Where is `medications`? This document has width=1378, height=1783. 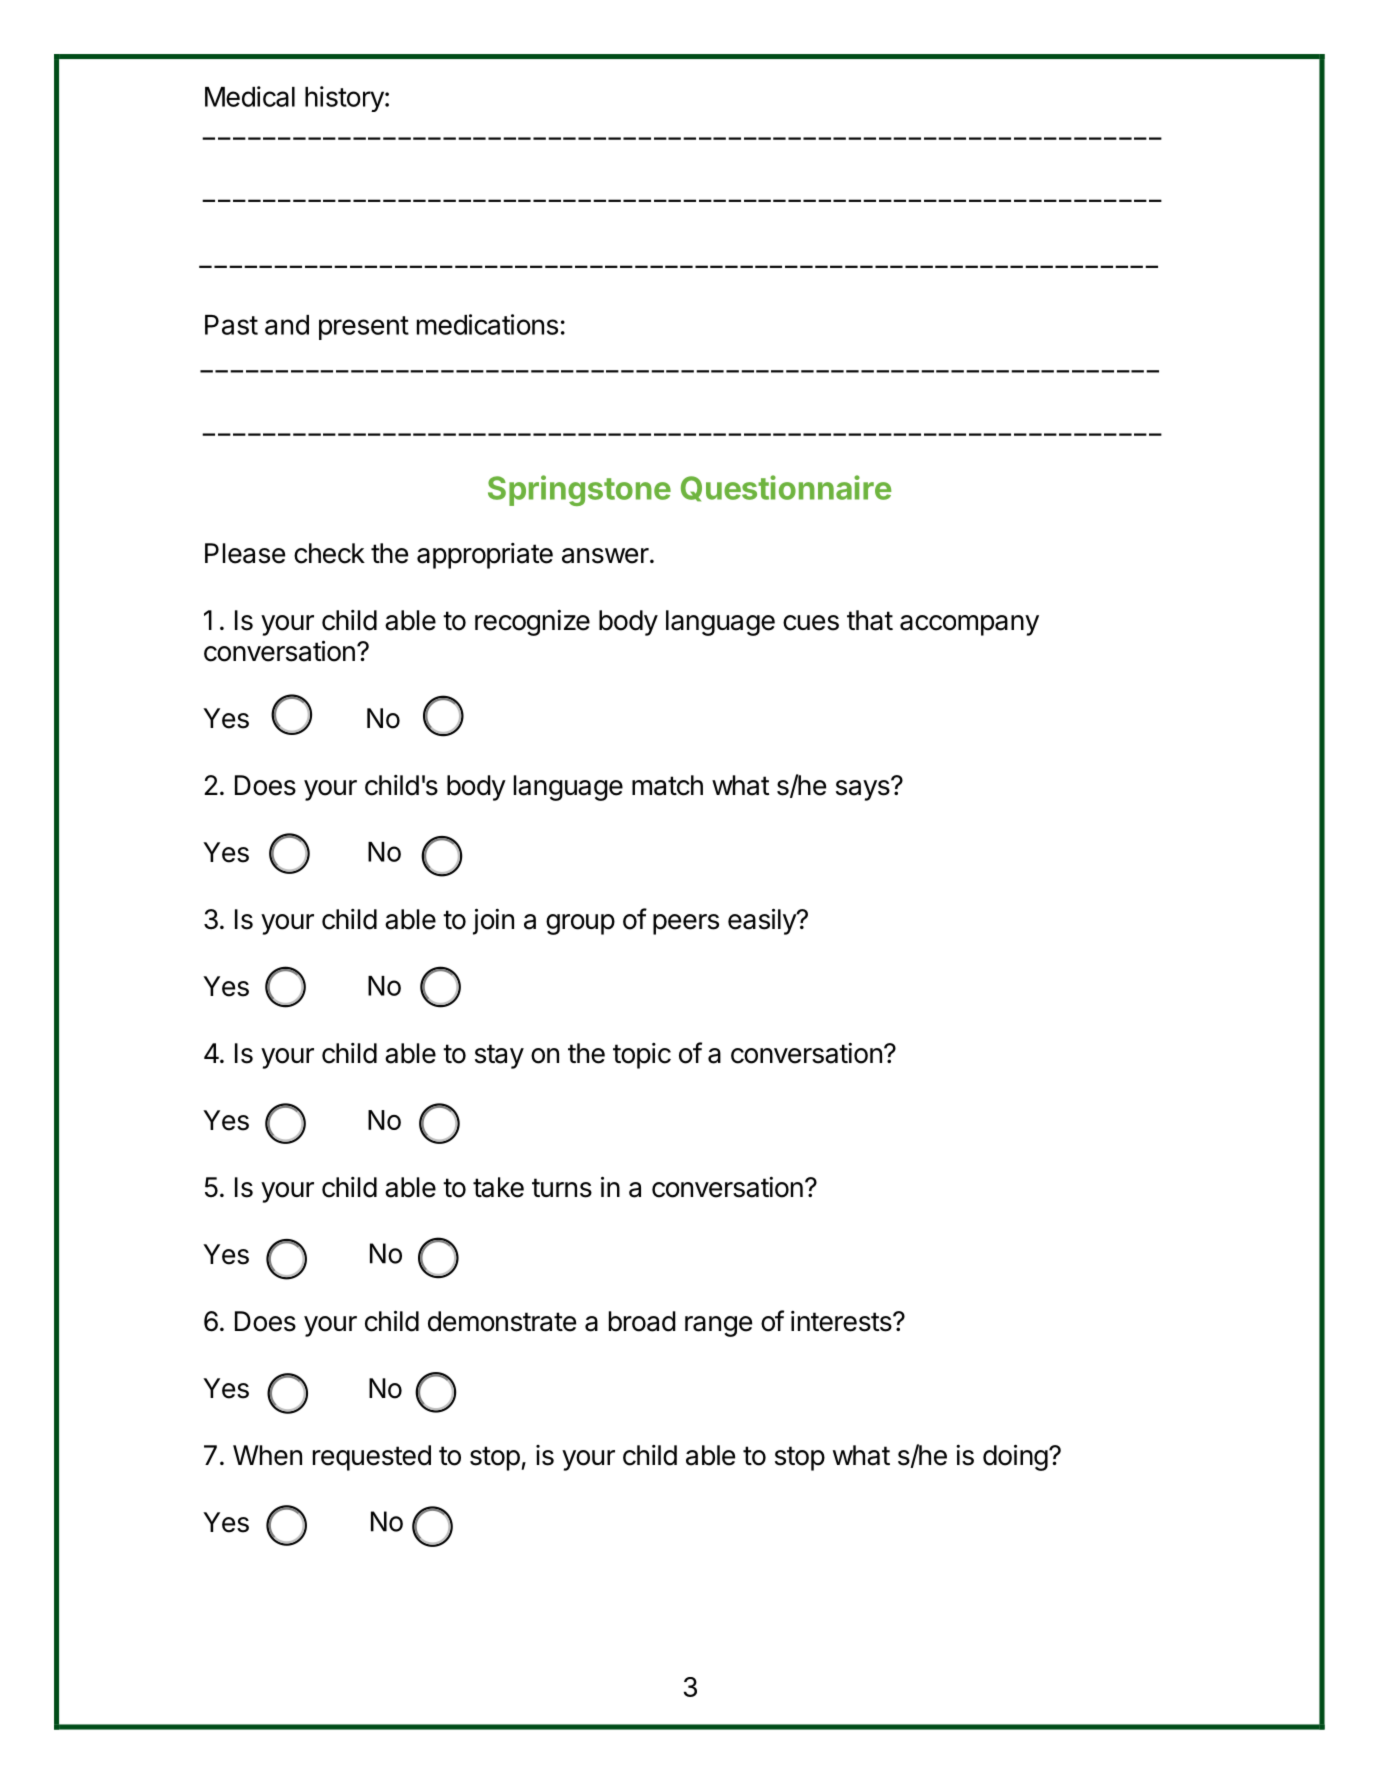 medications is located at coordinates (487, 324).
